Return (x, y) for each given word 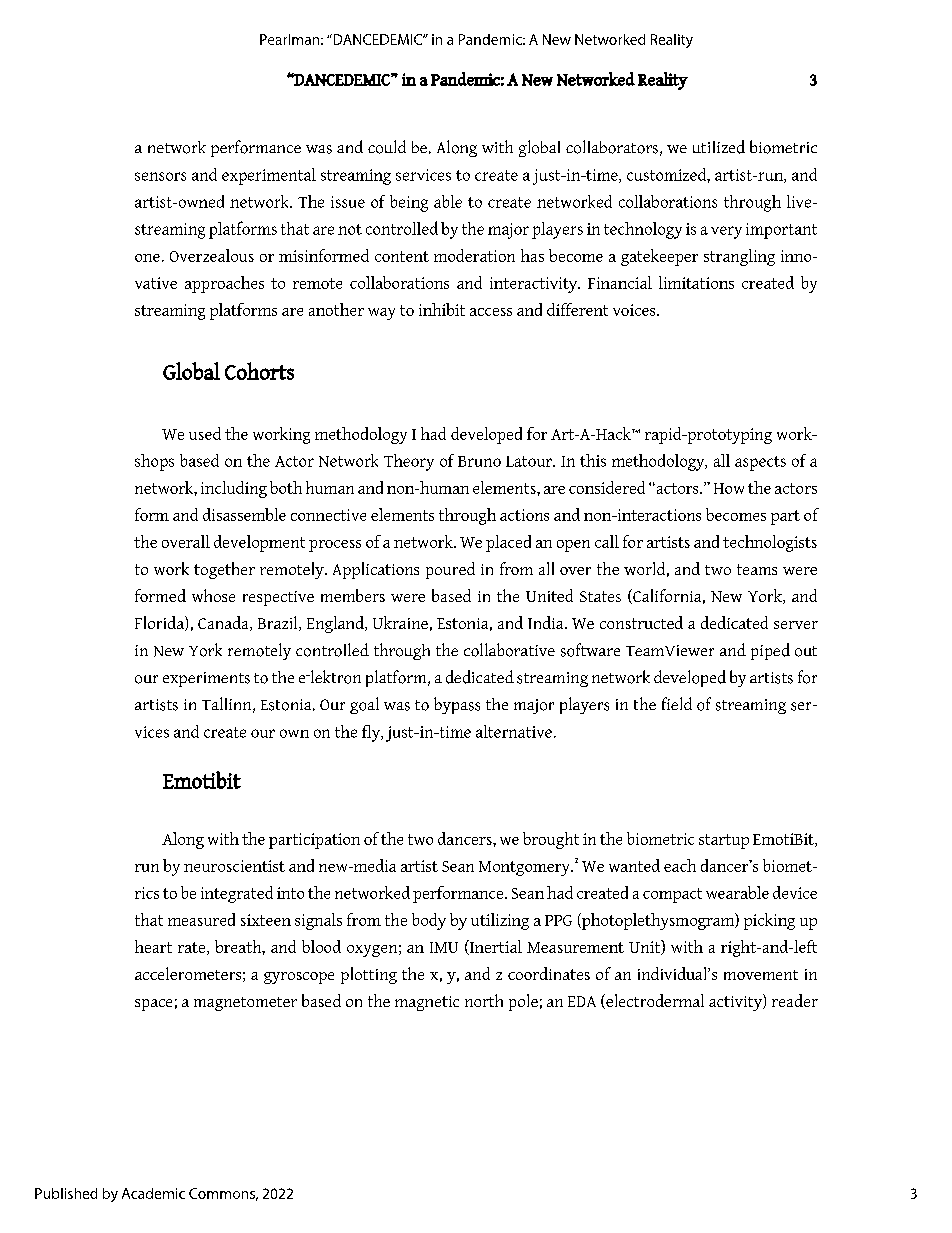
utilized (719, 147)
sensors (160, 176)
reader (795, 1000)
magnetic (427, 1003)
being (409, 203)
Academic (153, 1193)
